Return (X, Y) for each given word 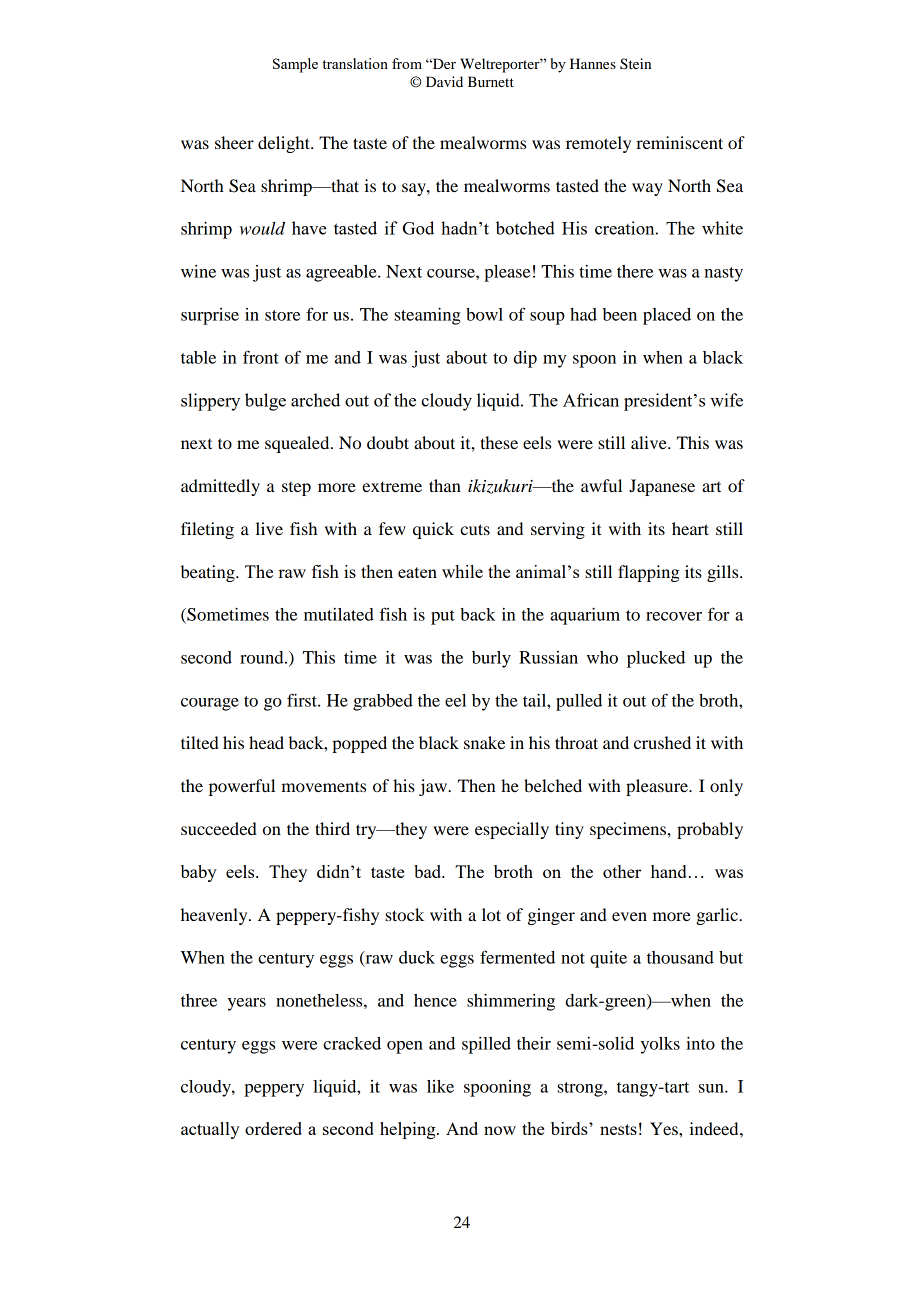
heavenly (215, 916)
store (282, 315)
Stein (635, 64)
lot (491, 914)
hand (668, 871)
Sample (295, 65)
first (303, 700)
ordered (273, 1128)
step (296, 489)
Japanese (662, 487)
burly (491, 659)
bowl (484, 314)
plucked (656, 659)
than (445, 485)
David (444, 81)
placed (667, 316)
